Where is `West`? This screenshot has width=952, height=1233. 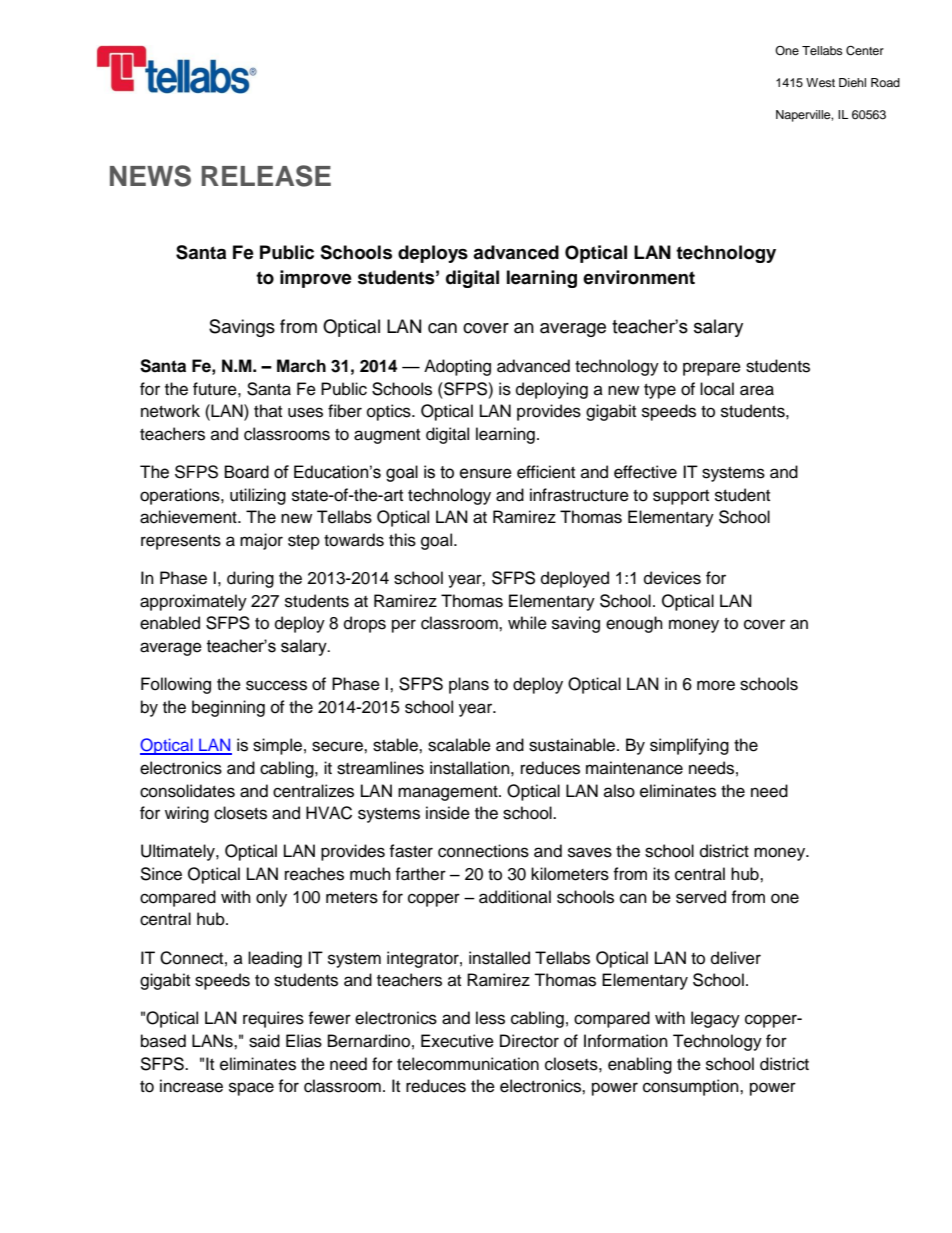 West is located at coordinates (820, 82).
